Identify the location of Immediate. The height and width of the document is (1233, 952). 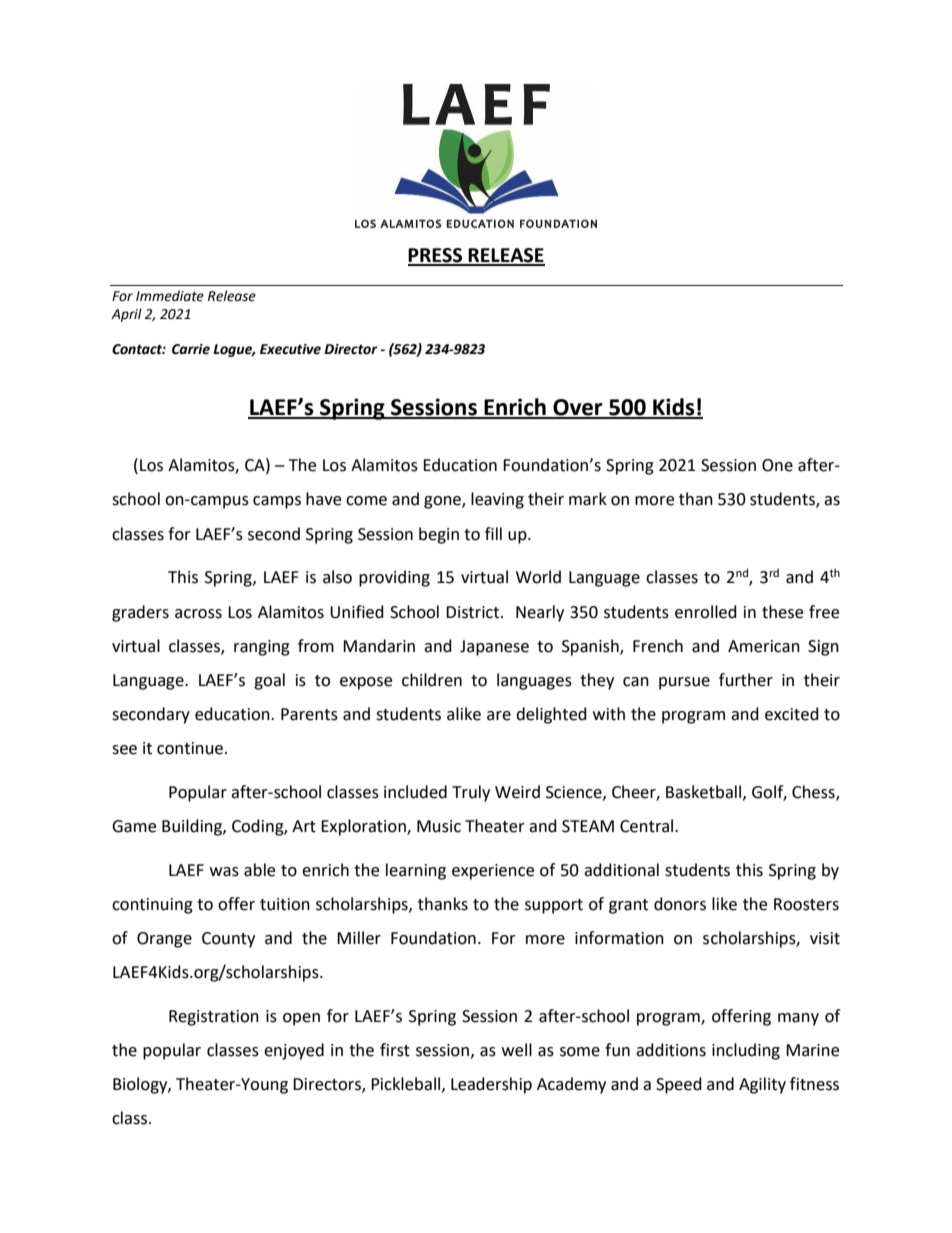
(170, 296).
